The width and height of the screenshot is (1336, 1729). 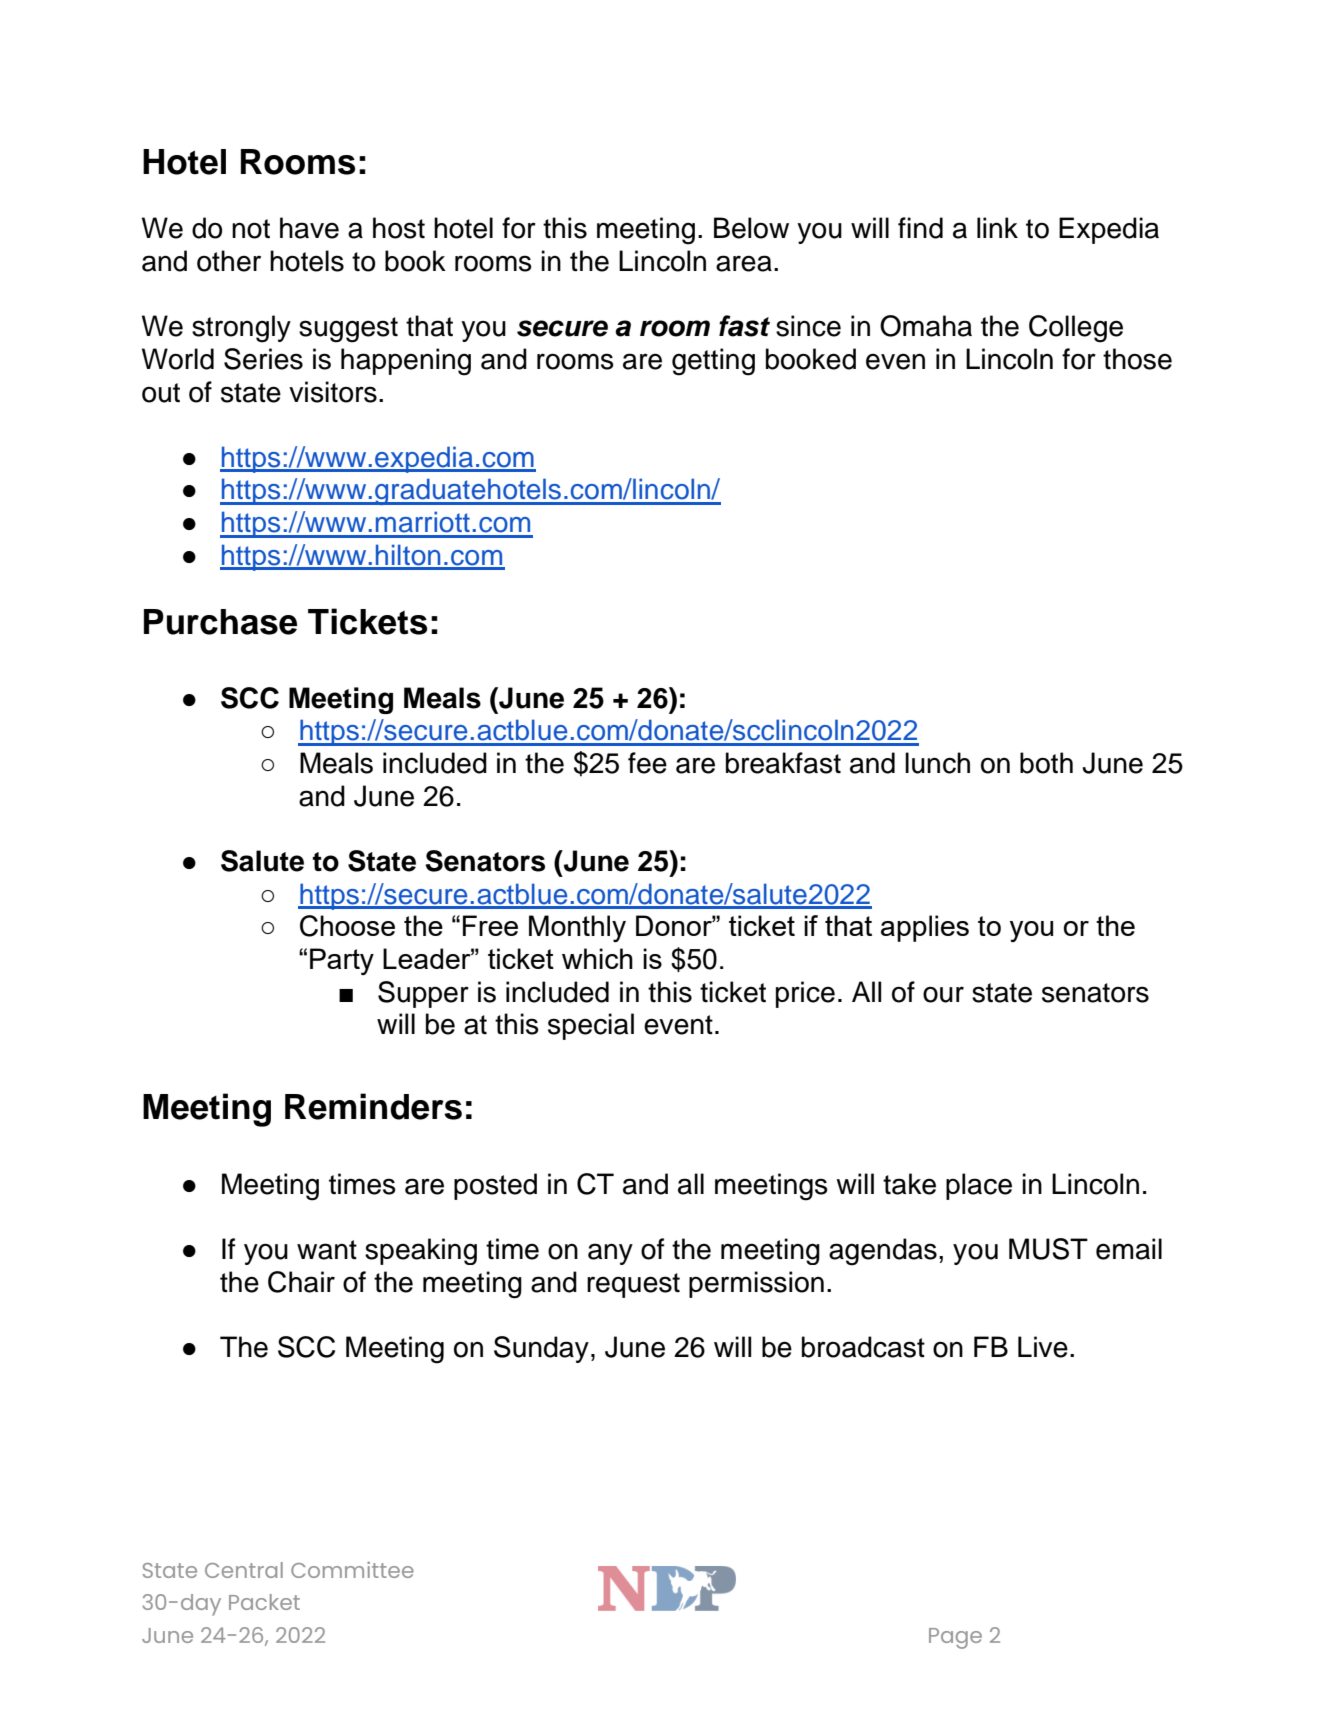 What do you see at coordinates (955, 1638) in the screenshot?
I see `Page` at bounding box center [955, 1638].
